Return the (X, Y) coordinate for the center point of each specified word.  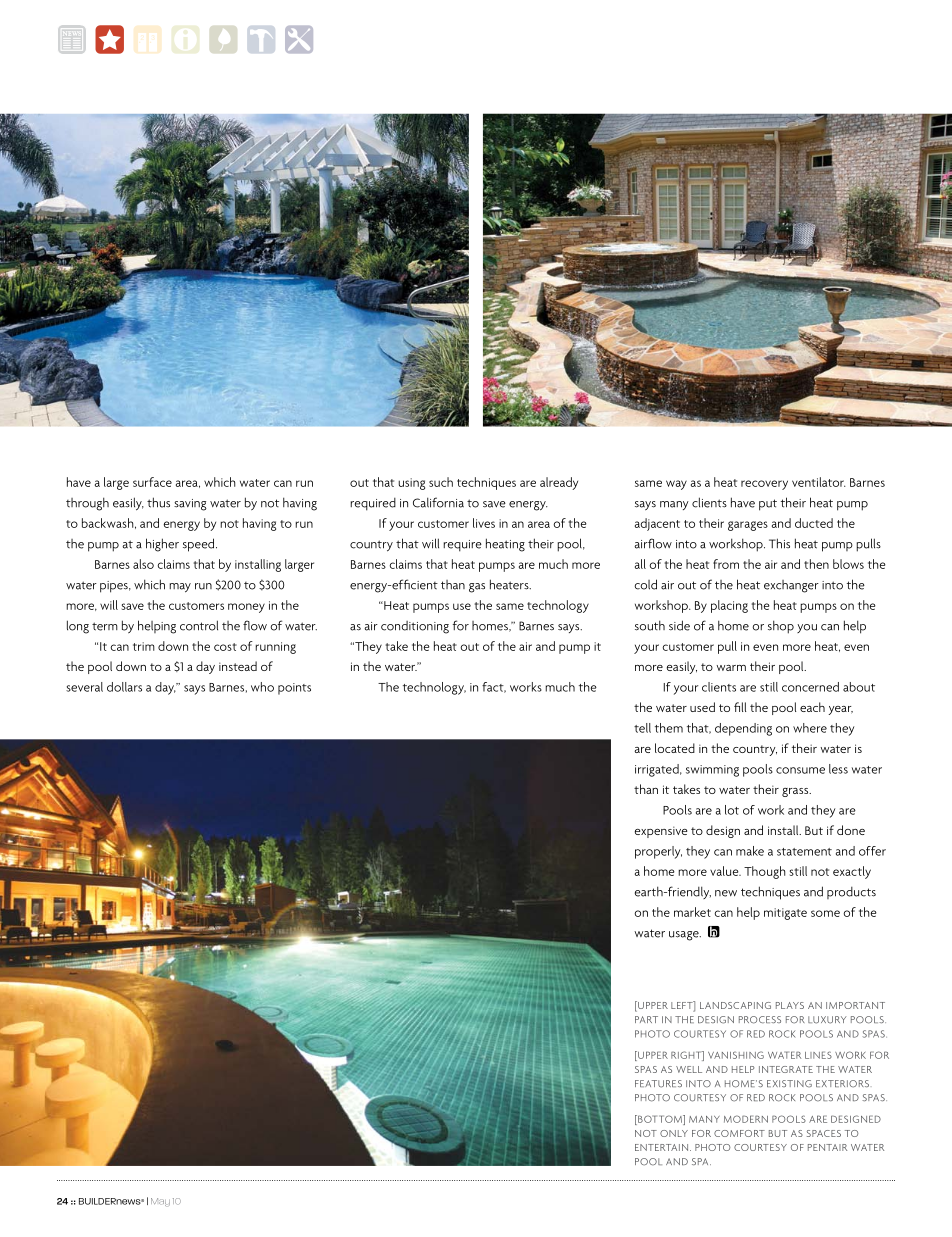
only (674, 1133)
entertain (661, 1147)
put (768, 505)
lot (732, 810)
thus (158, 502)
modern (746, 1119)
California (438, 502)
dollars (124, 687)
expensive (661, 832)
